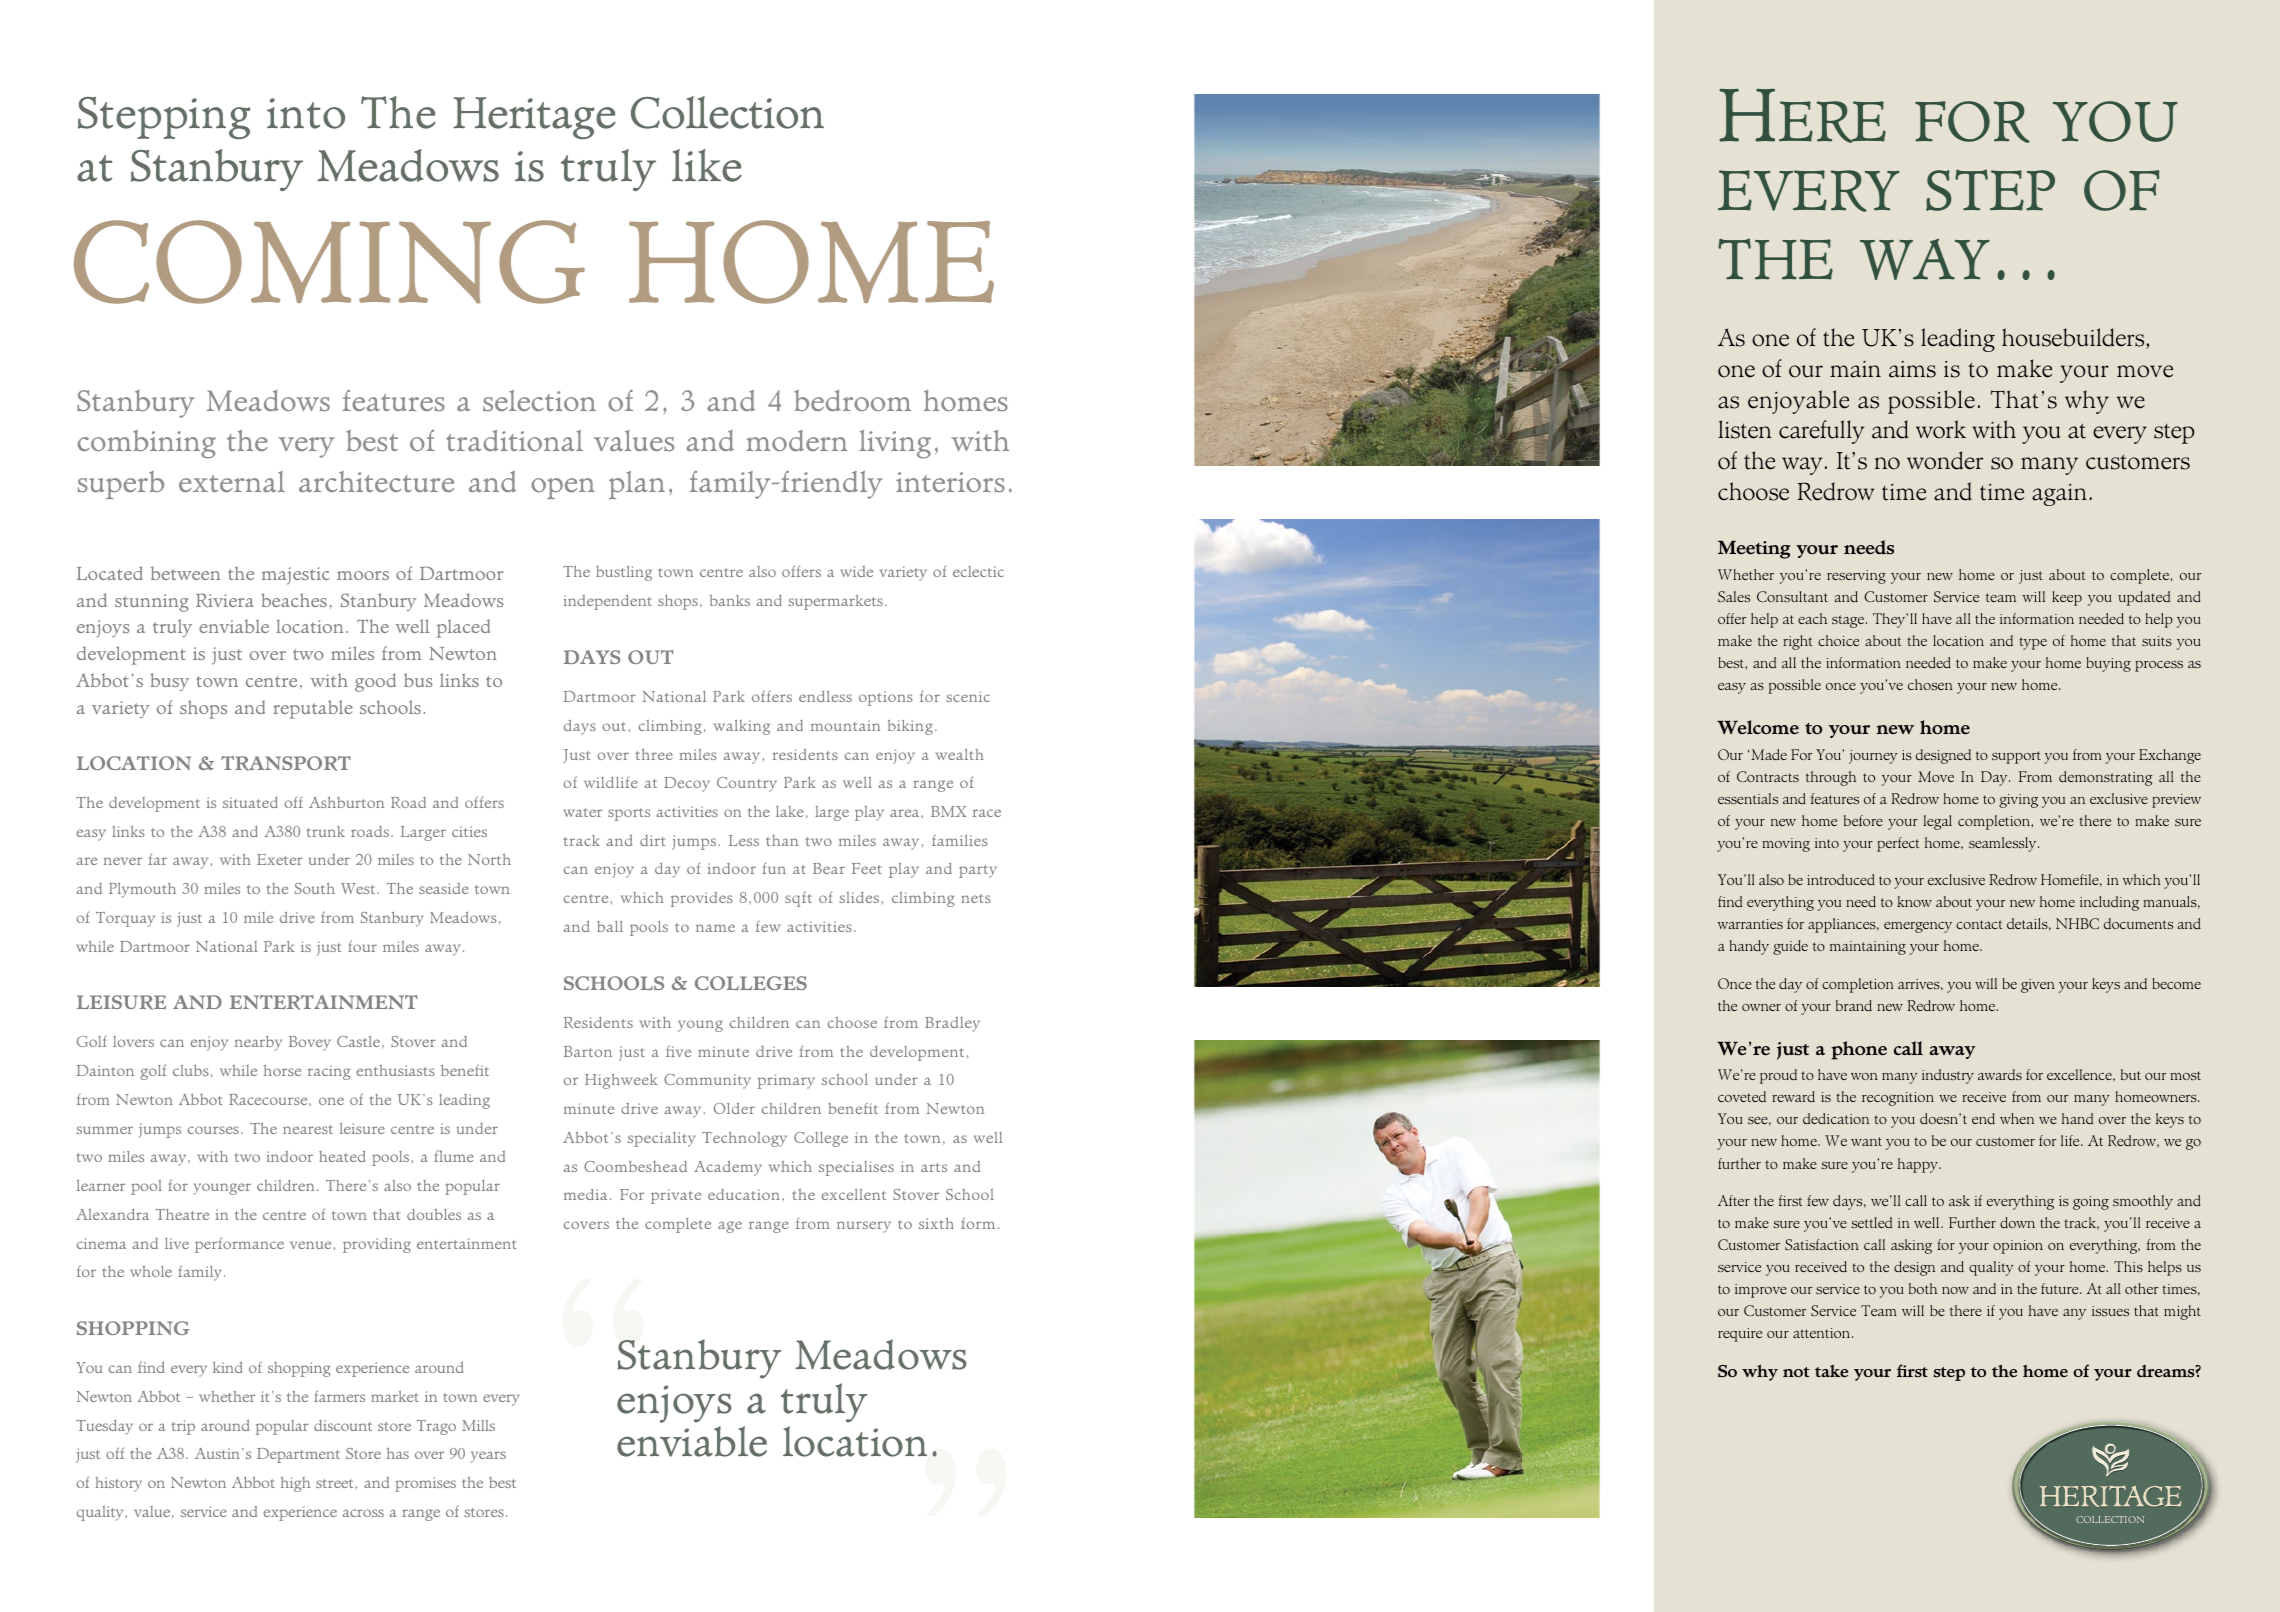 Image resolution: width=2280 pixels, height=1612 pixels. Describe the element at coordinates (978, 571) in the screenshot. I see `eclectic` at that location.
